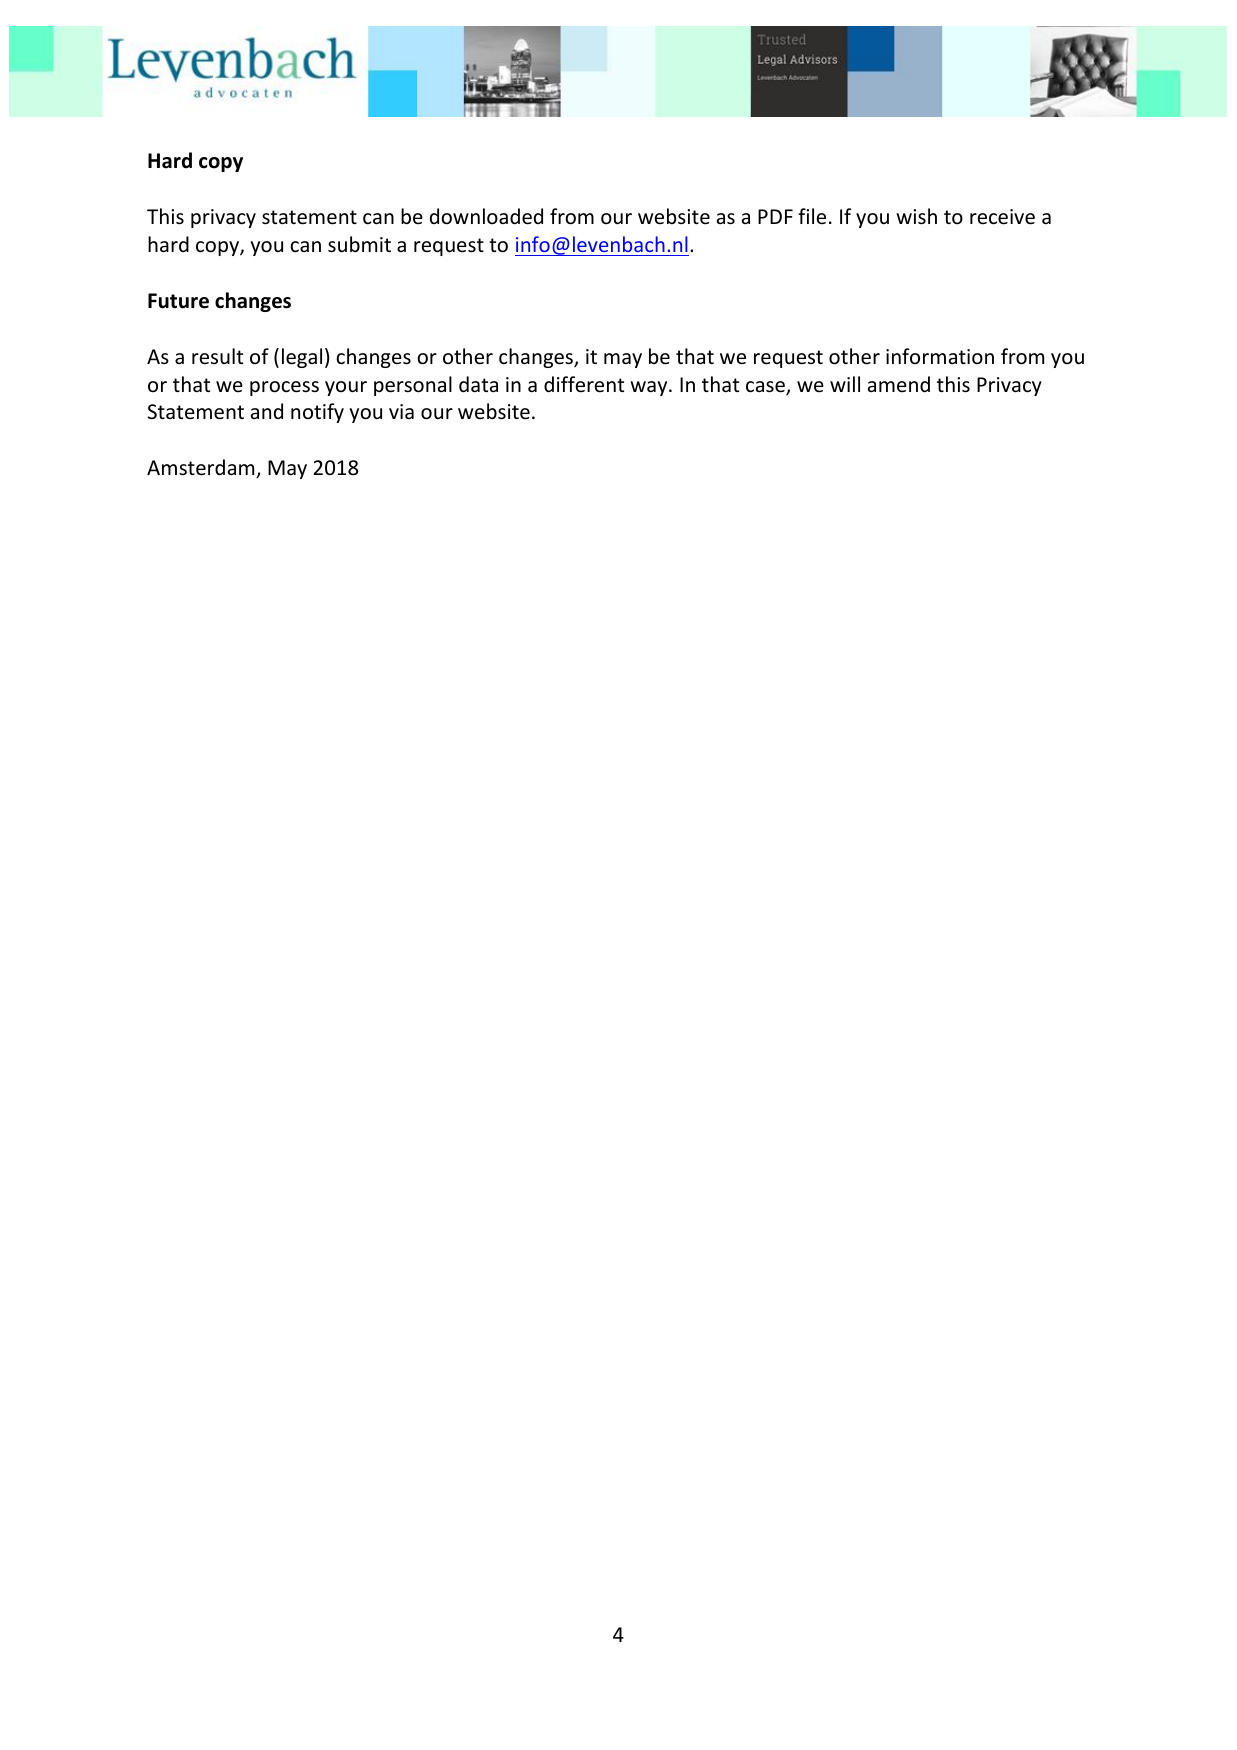 The height and width of the screenshot is (1750, 1237). What do you see at coordinates (359, 244) in the screenshot?
I see `submit` at bounding box center [359, 244].
